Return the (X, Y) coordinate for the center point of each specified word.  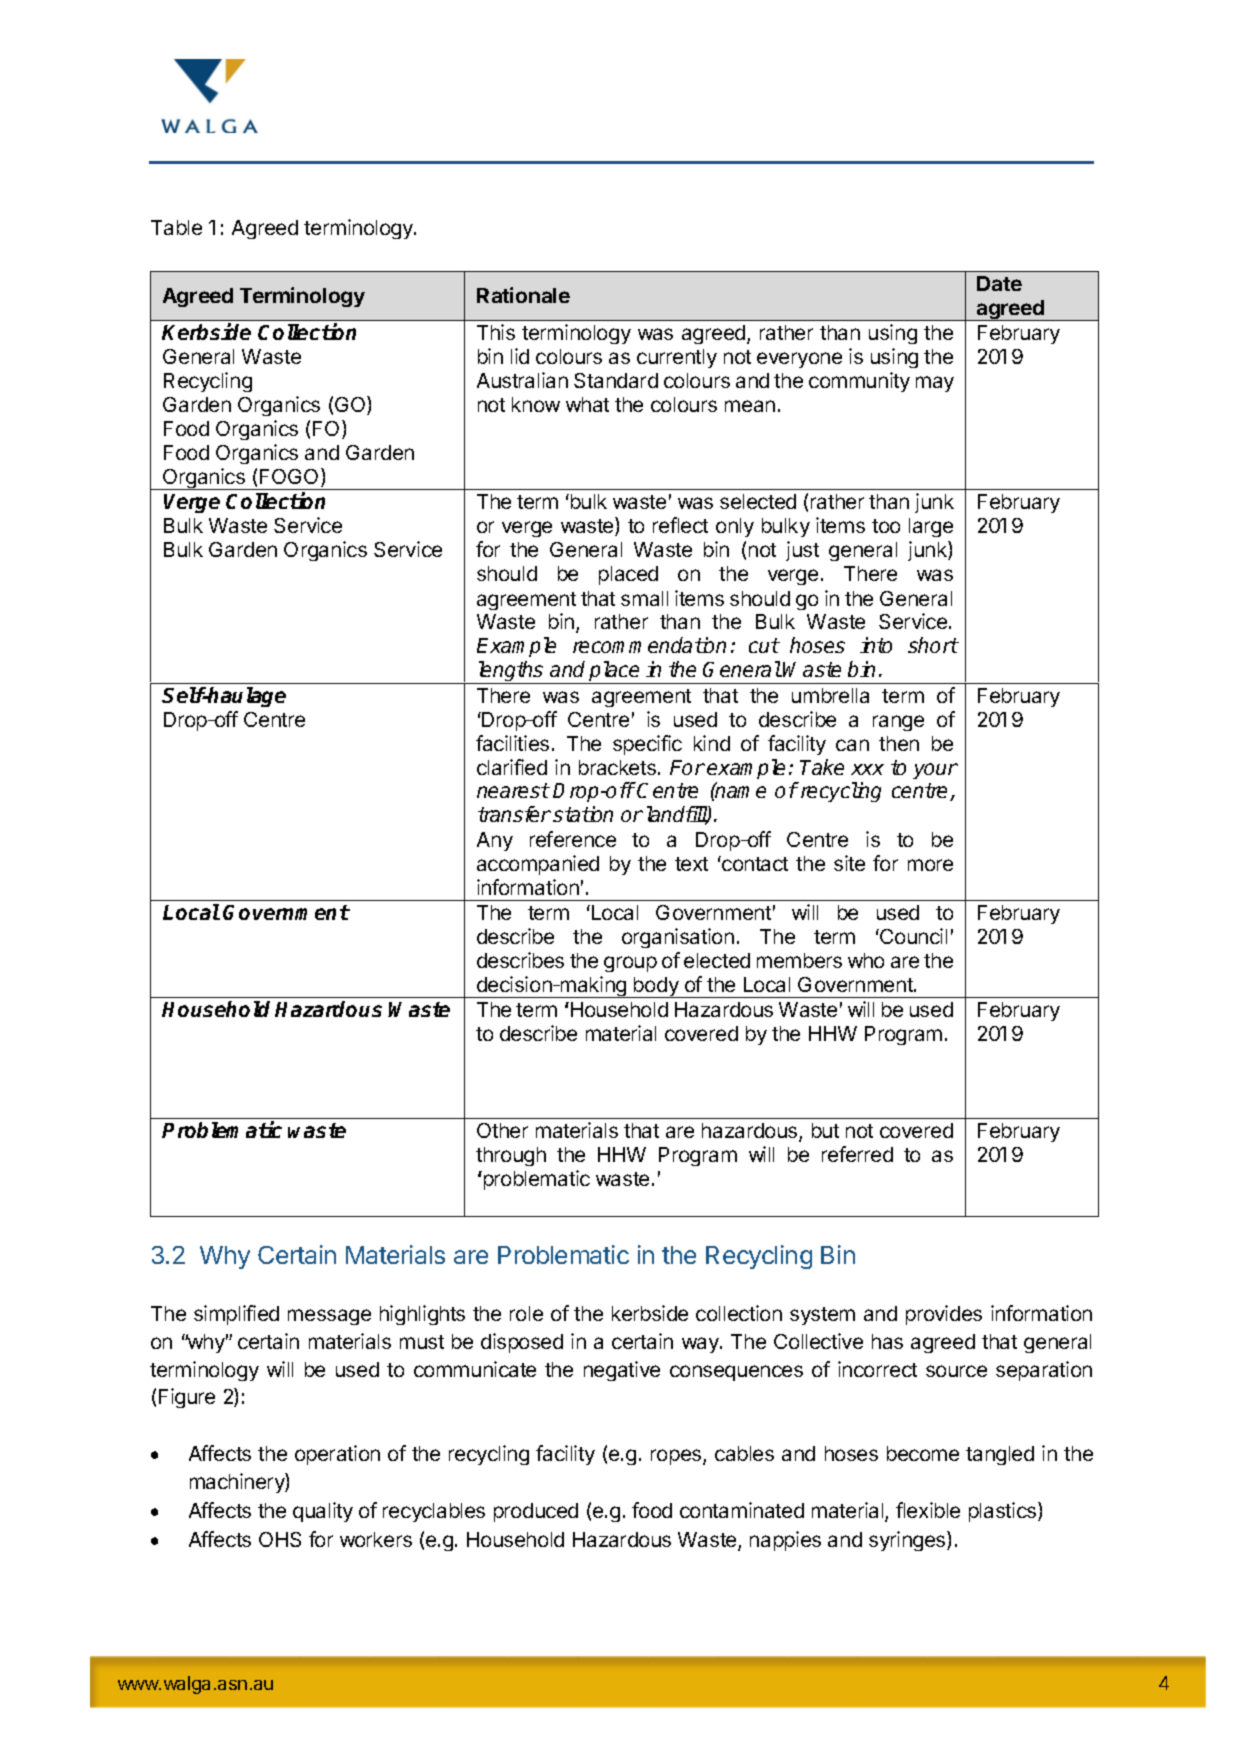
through (511, 1156)
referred (857, 1154)
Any (495, 841)
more (930, 865)
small (644, 598)
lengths (510, 672)
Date (999, 283)
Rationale (523, 295)
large (931, 527)
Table (176, 227)
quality (323, 1512)
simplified (236, 1315)
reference (573, 839)
